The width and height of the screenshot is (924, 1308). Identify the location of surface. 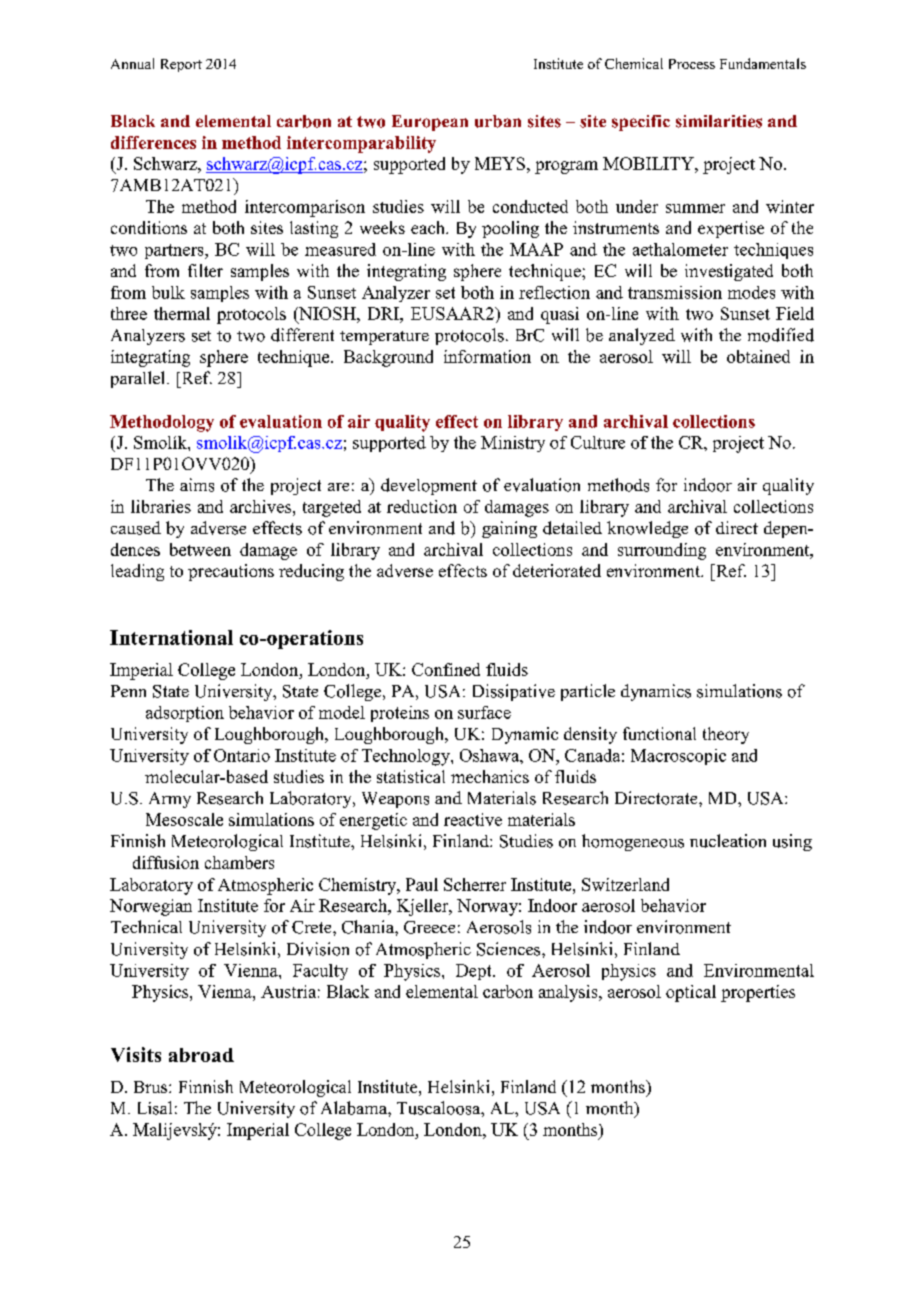
(484, 712).
